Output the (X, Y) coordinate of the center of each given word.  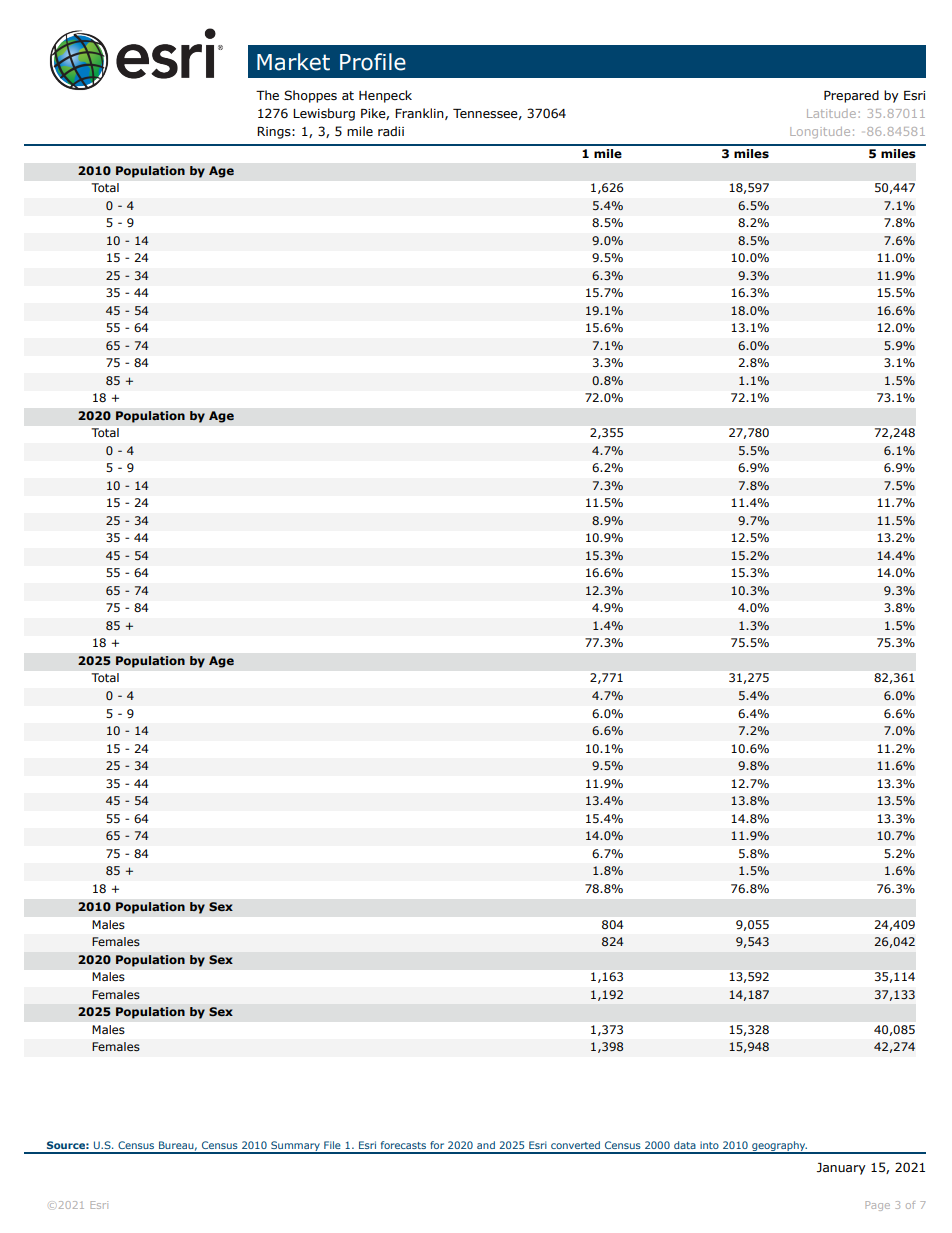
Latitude (831, 113)
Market (293, 62)
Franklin (420, 114)
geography (779, 1147)
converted (575, 1145)
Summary (295, 1147)
